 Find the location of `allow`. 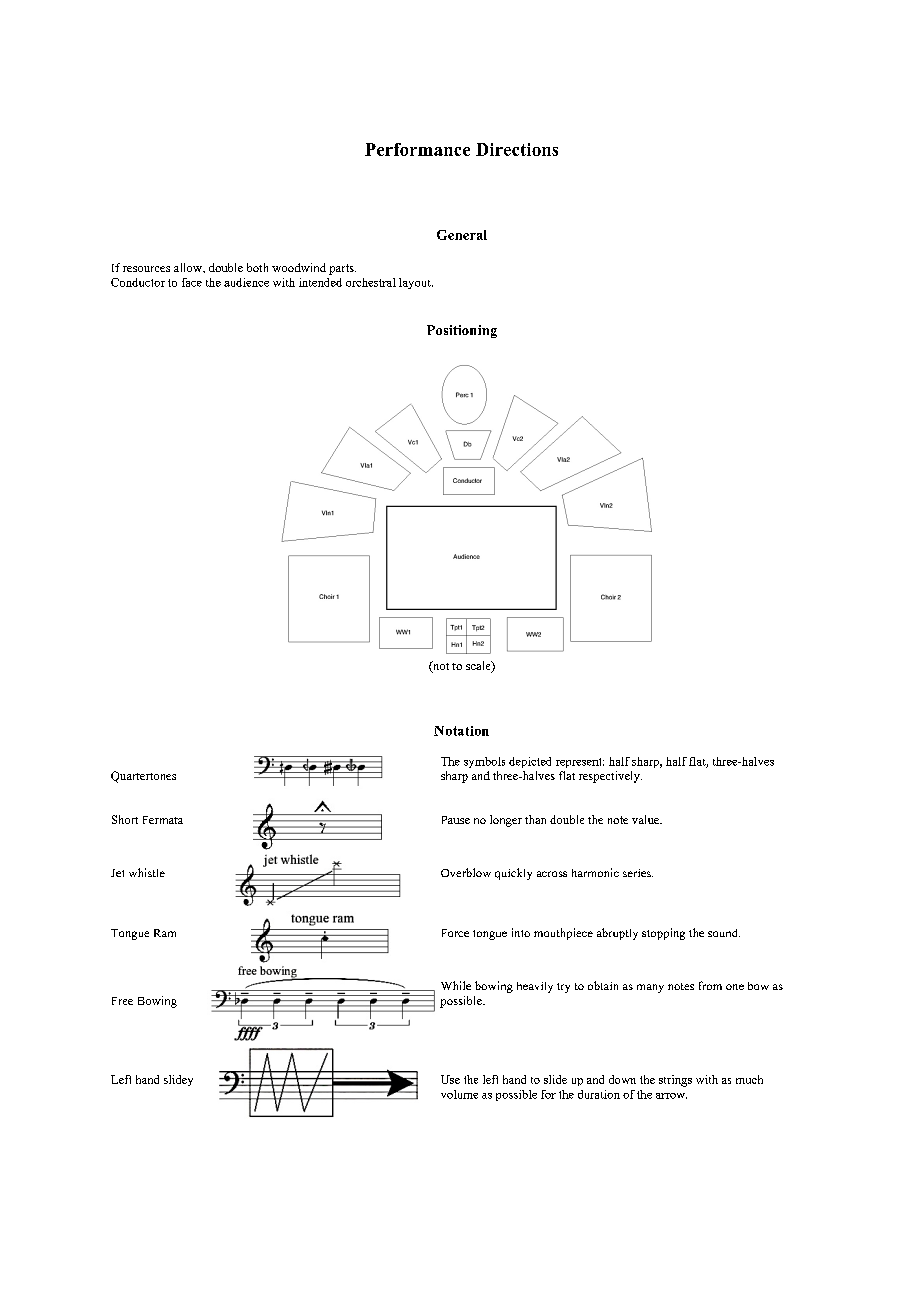

allow is located at coordinates (189, 267).
